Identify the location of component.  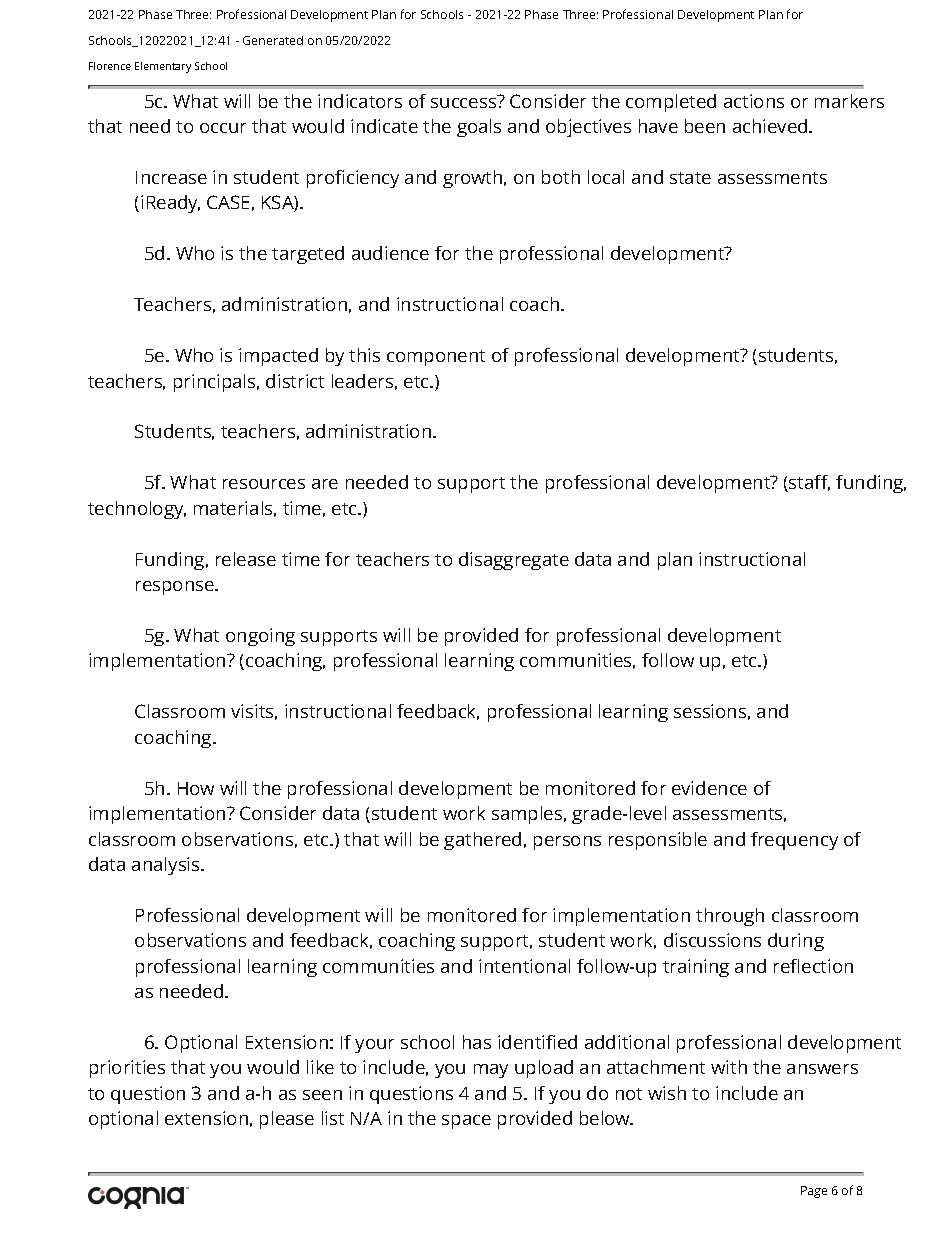
(436, 358).
